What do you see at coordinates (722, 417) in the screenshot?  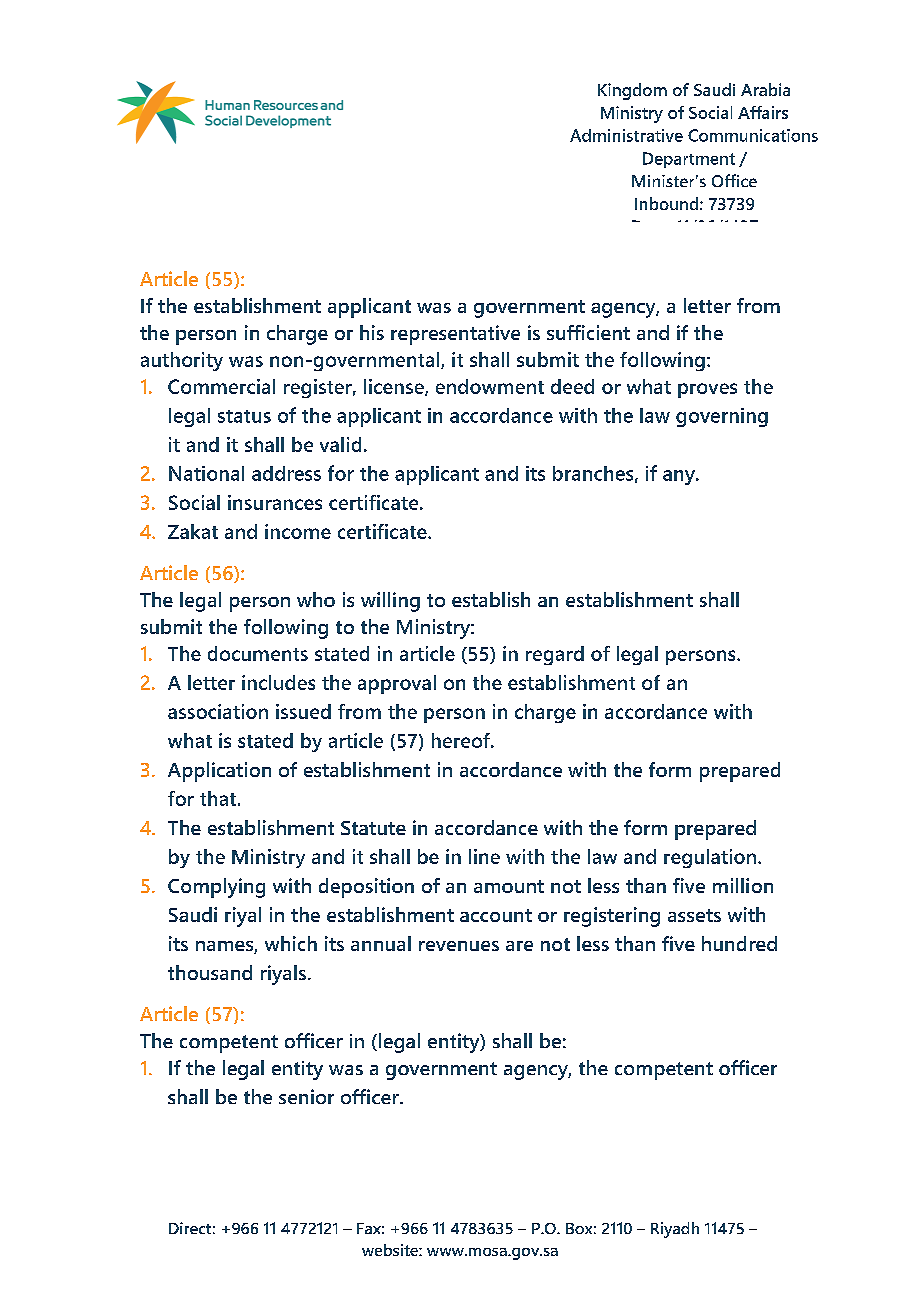 I see `governing` at bounding box center [722, 417].
